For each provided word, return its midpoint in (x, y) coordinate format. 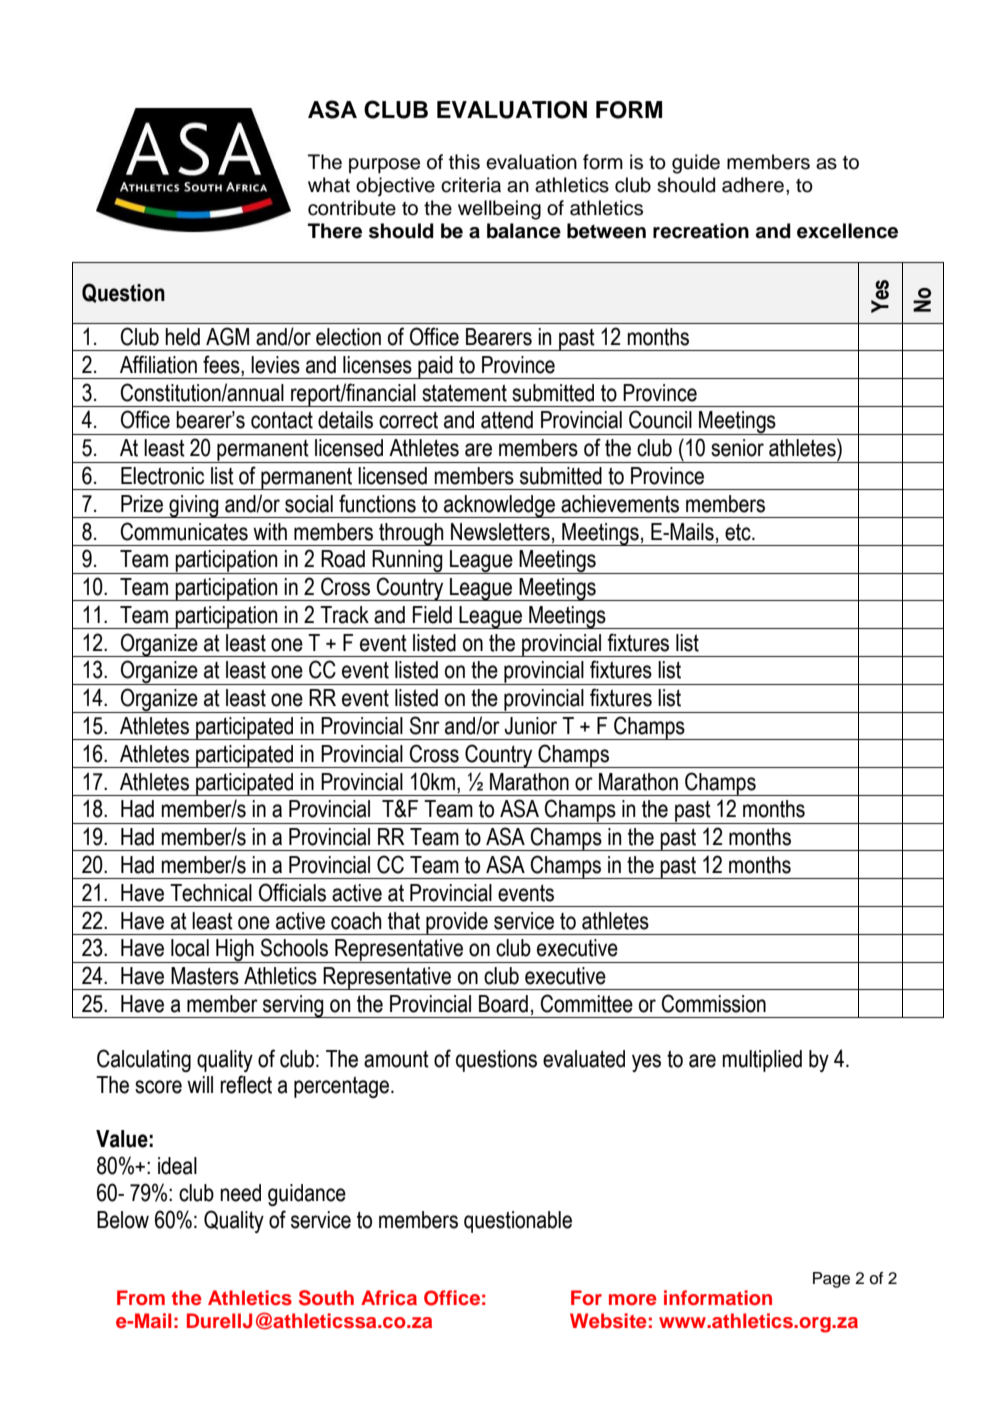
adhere (753, 185)
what (329, 185)
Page (831, 1280)
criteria (471, 185)
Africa (389, 1297)
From (141, 1298)
